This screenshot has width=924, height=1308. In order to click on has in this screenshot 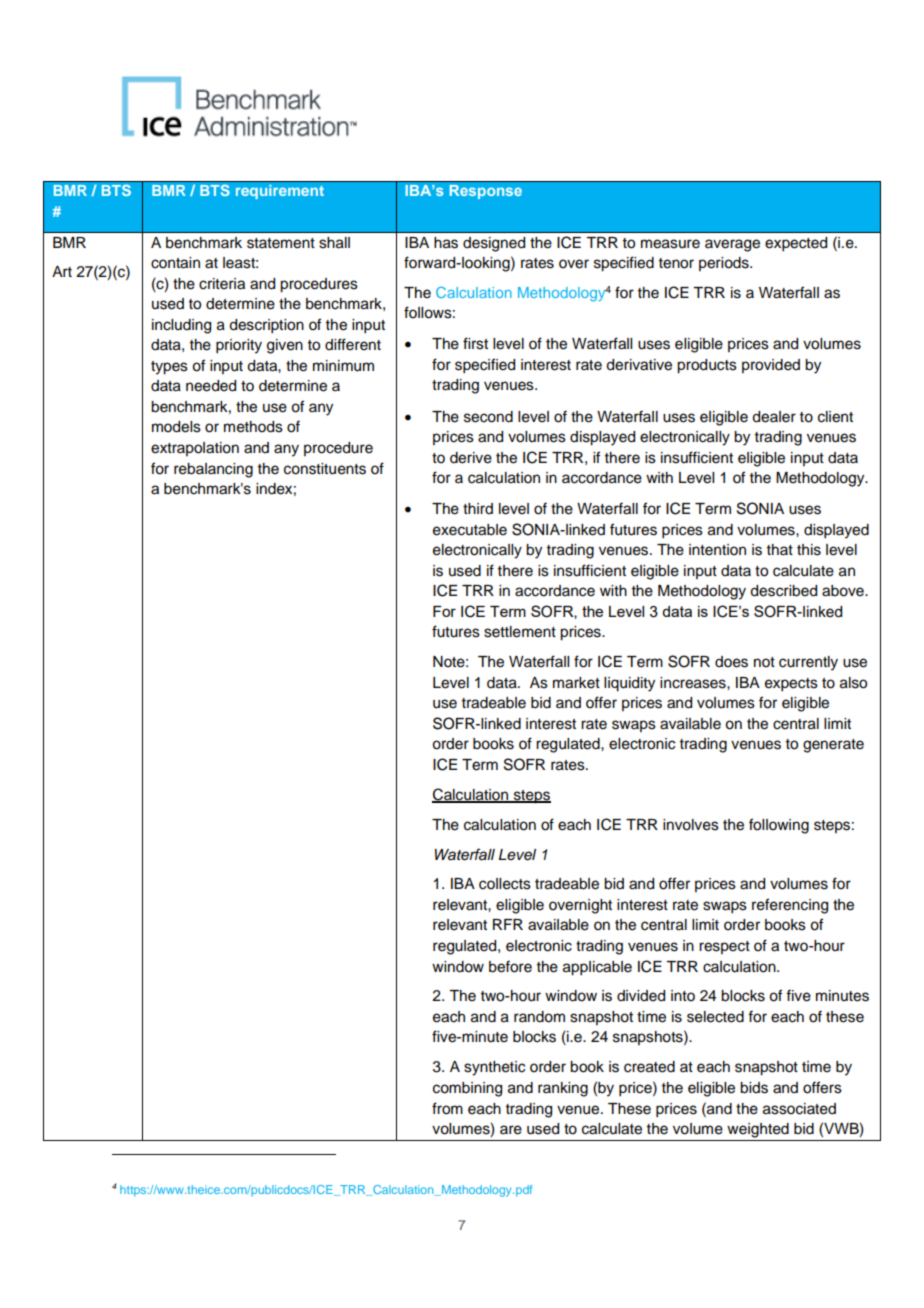, I will do `click(446, 243)`.
